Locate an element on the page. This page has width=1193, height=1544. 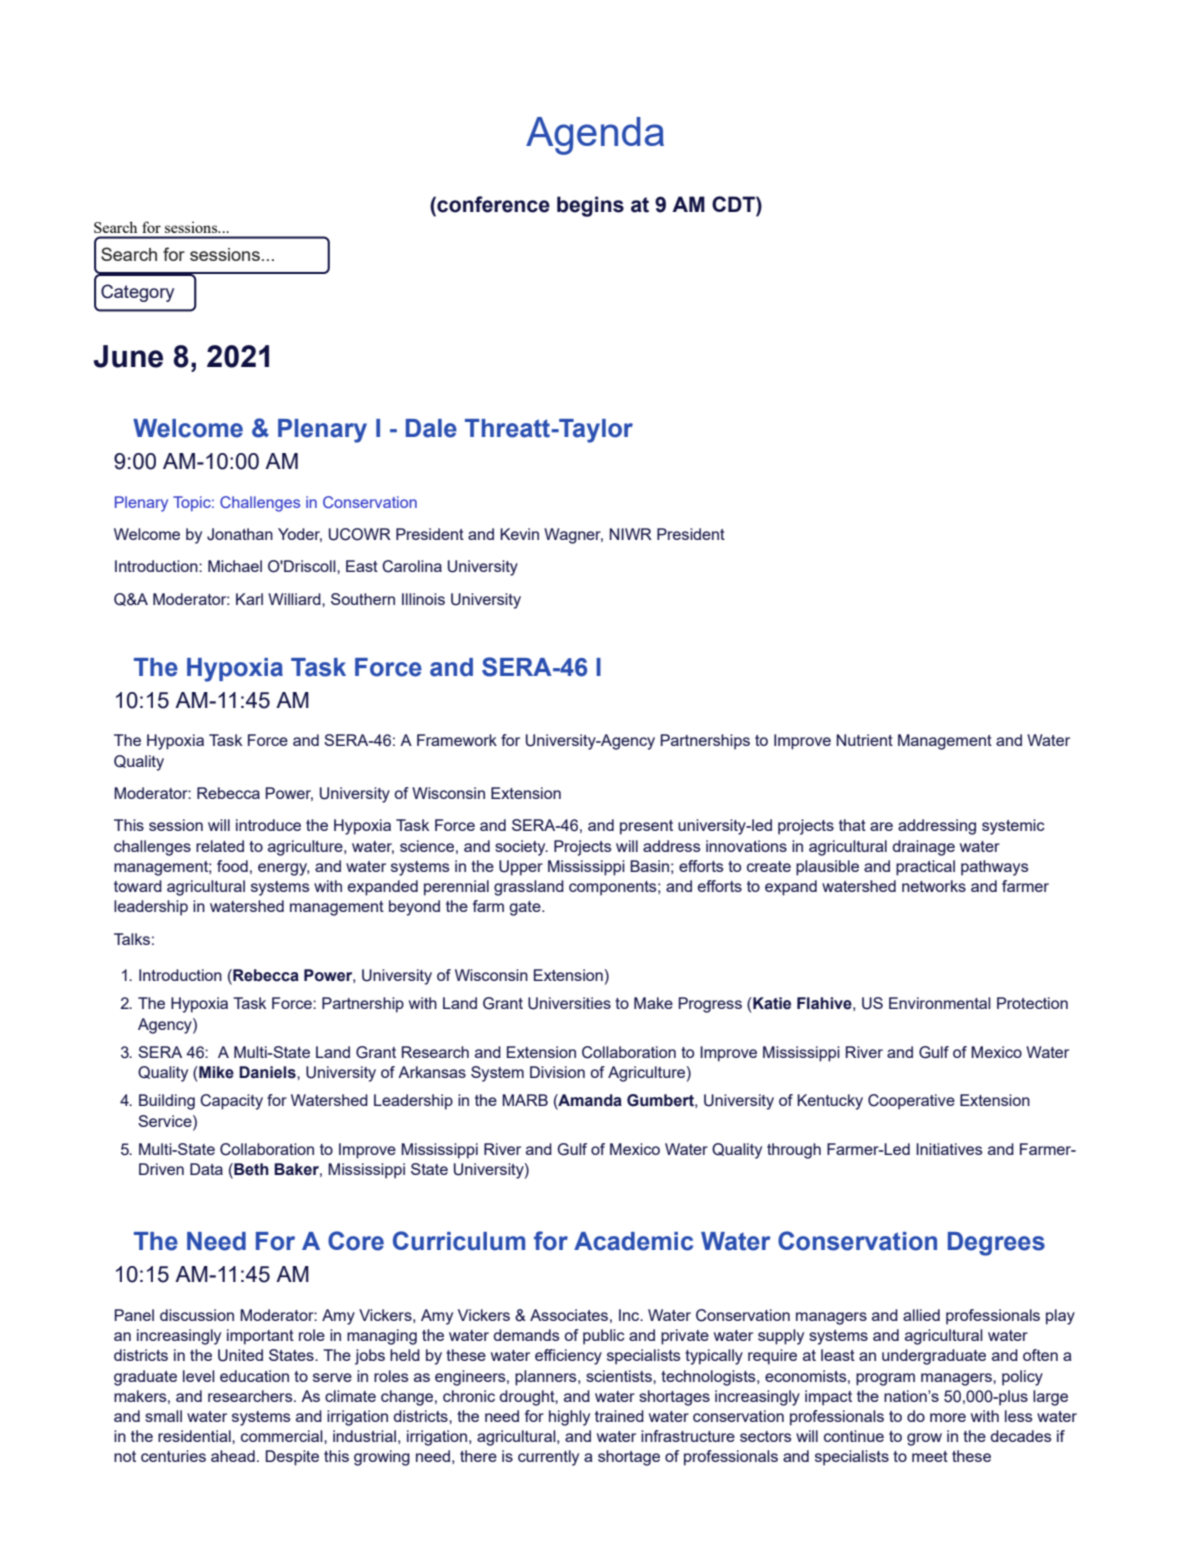
June is located at coordinates (128, 356).
